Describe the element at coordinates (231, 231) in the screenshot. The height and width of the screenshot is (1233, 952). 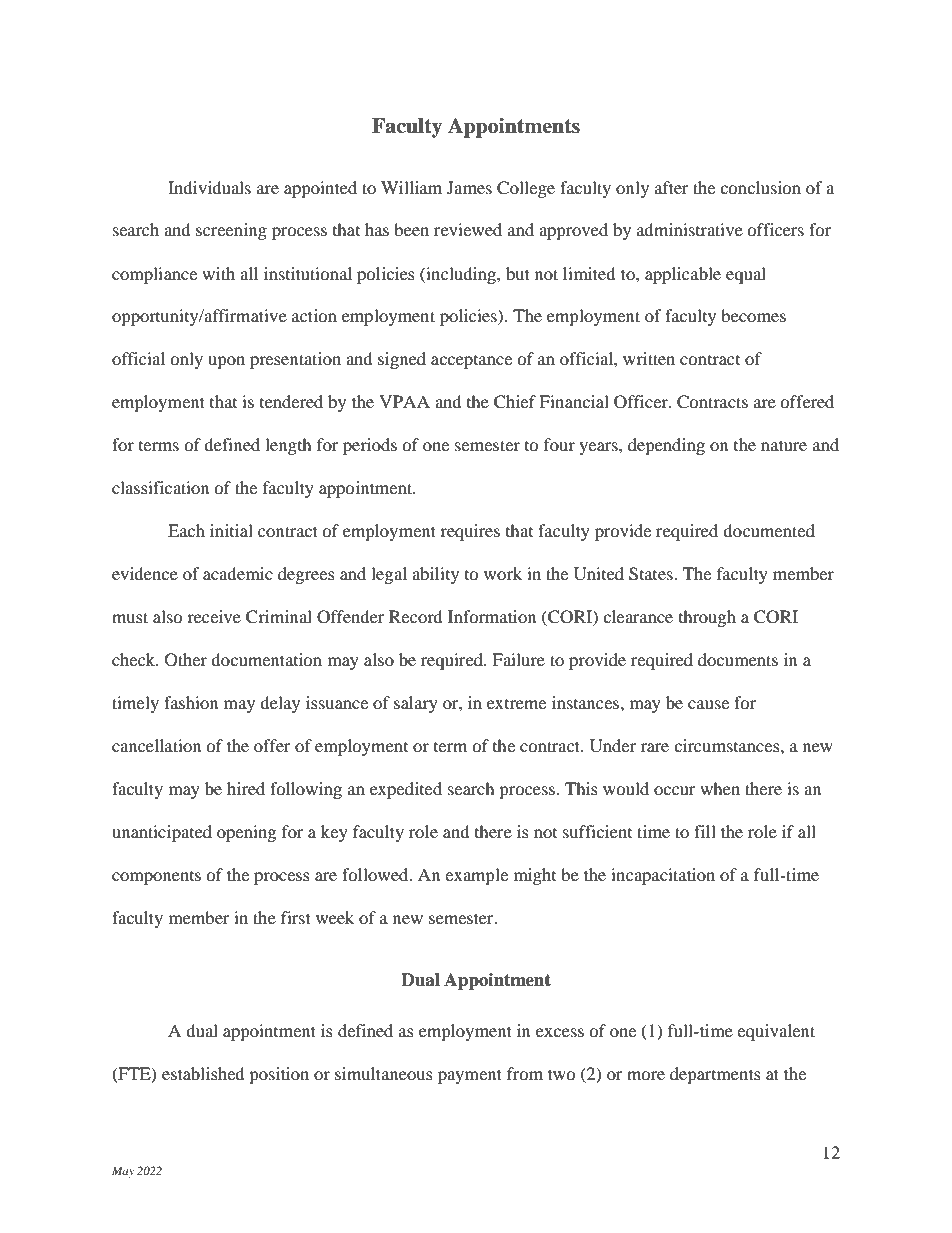
I see `screening` at that location.
